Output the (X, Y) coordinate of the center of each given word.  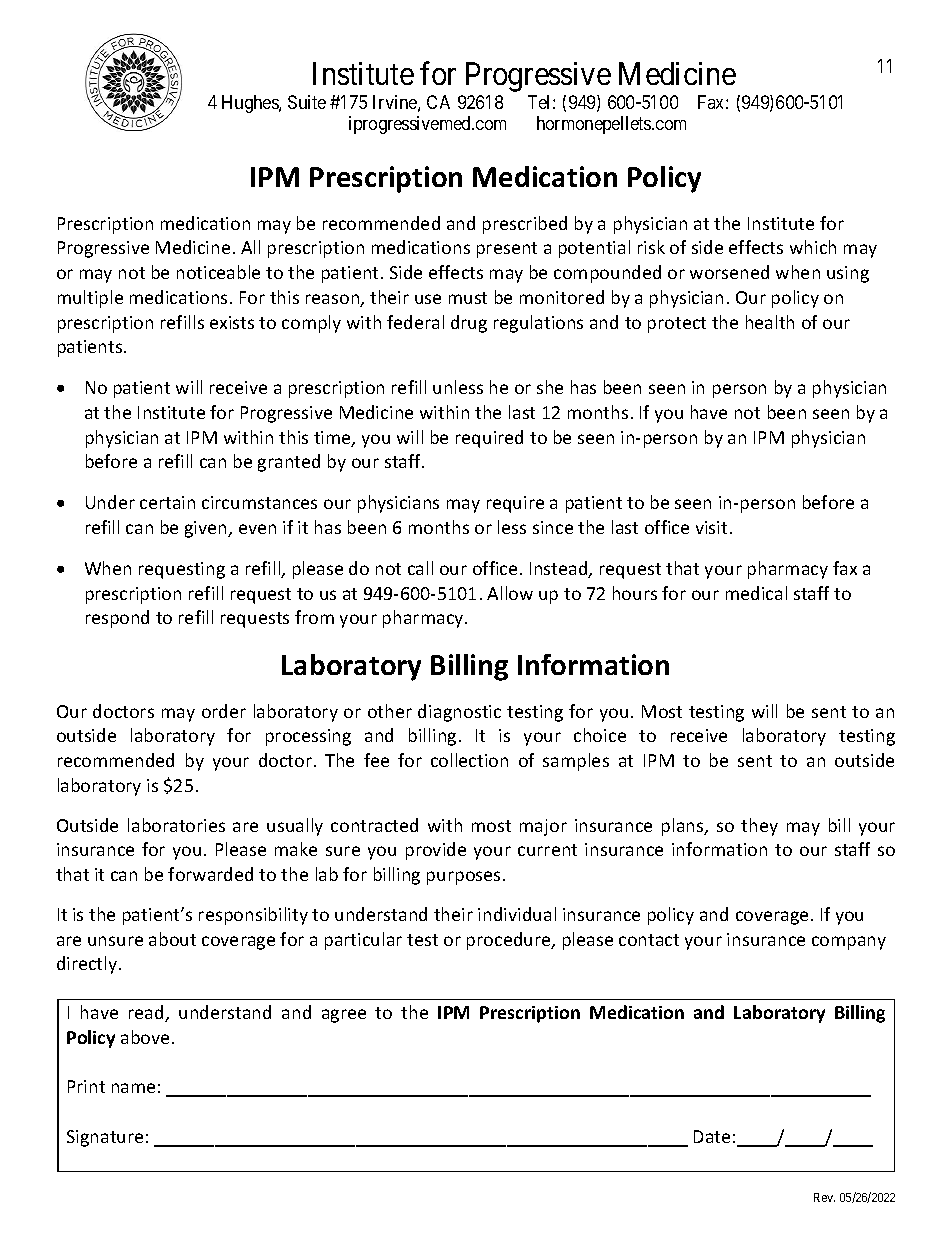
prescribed (525, 225)
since (553, 527)
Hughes (251, 104)
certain (167, 502)
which (813, 247)
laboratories (176, 825)
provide (436, 851)
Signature (105, 1138)
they (759, 827)
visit (711, 527)
